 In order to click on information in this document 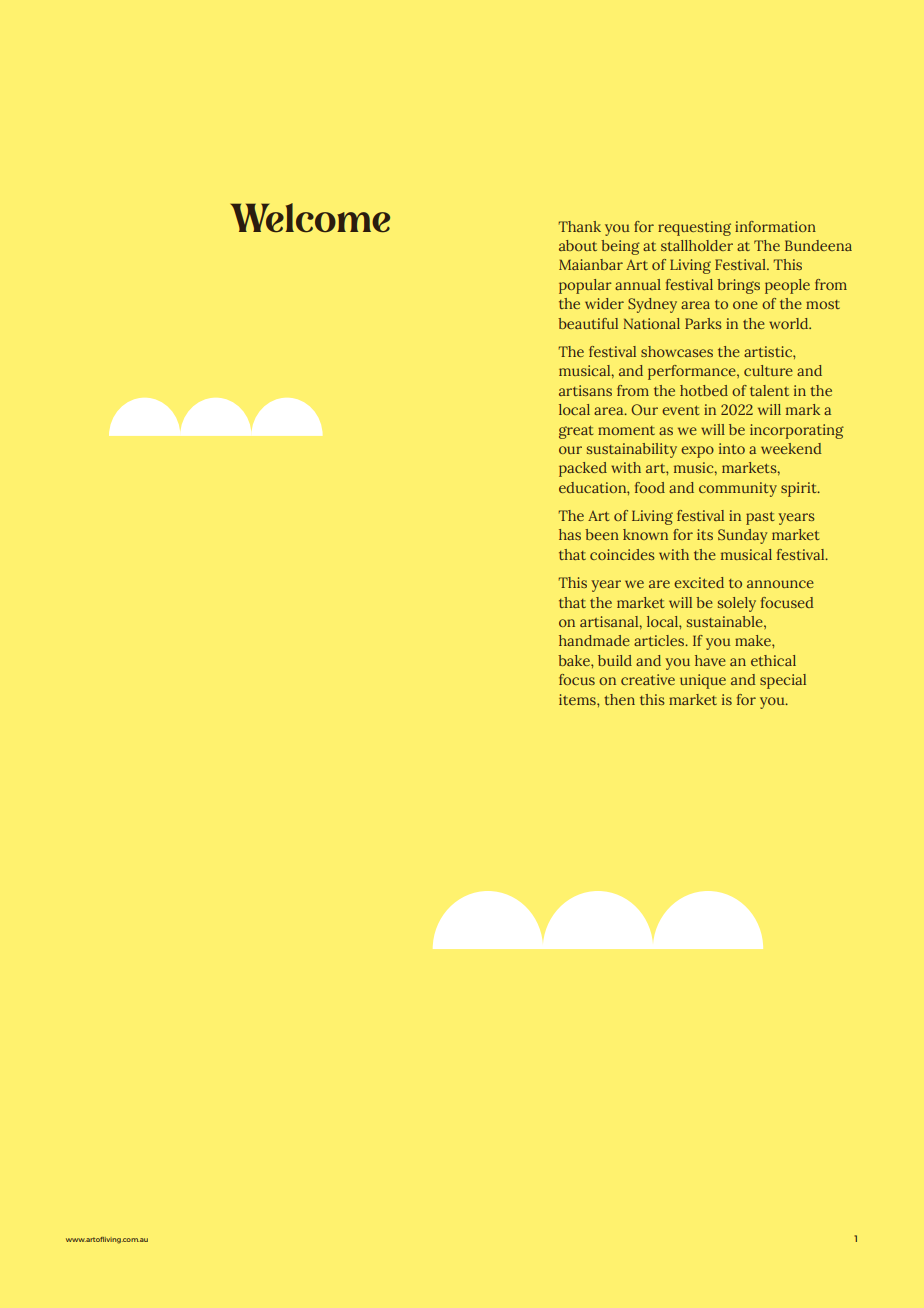, I will do `click(775, 226)`.
